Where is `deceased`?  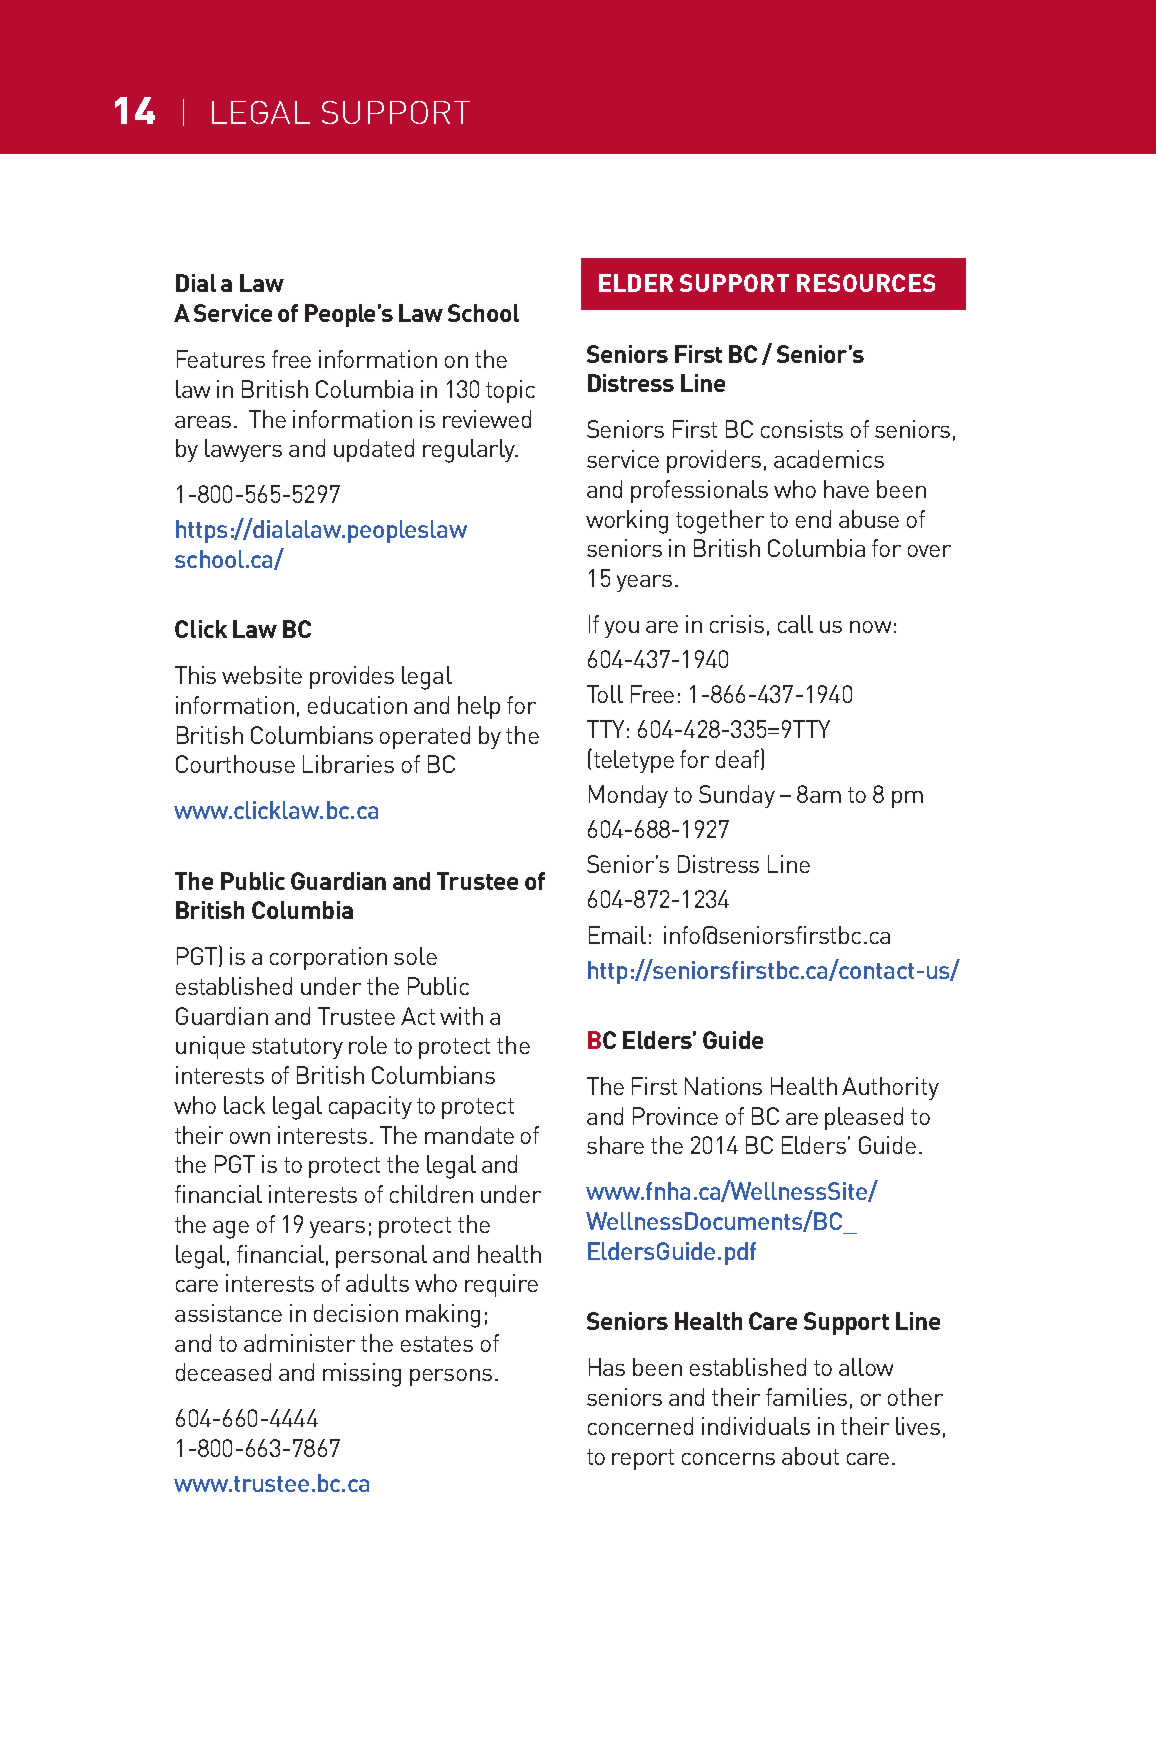
deceased is located at coordinates (223, 1372).
